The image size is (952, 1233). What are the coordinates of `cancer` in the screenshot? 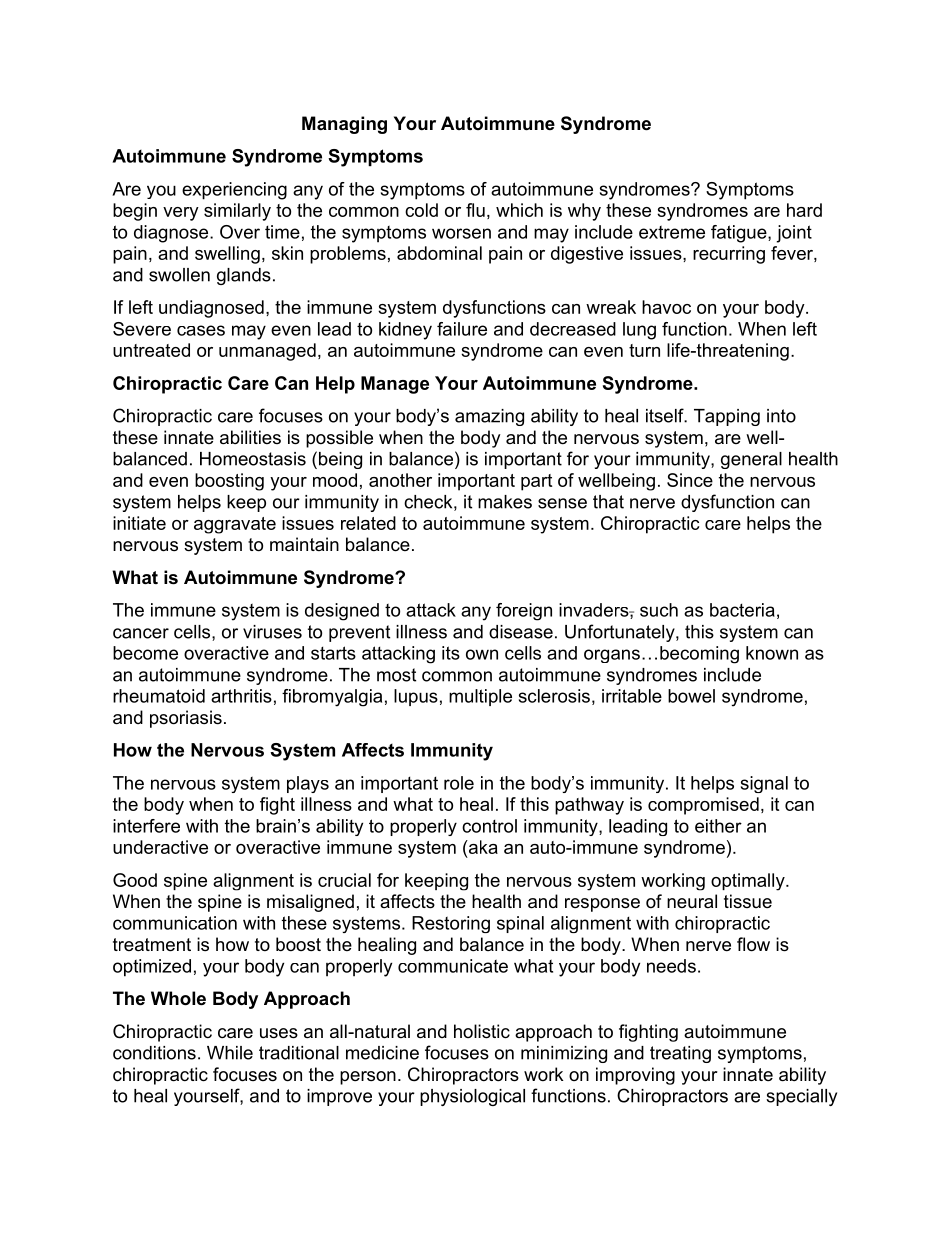 It's located at (141, 633).
